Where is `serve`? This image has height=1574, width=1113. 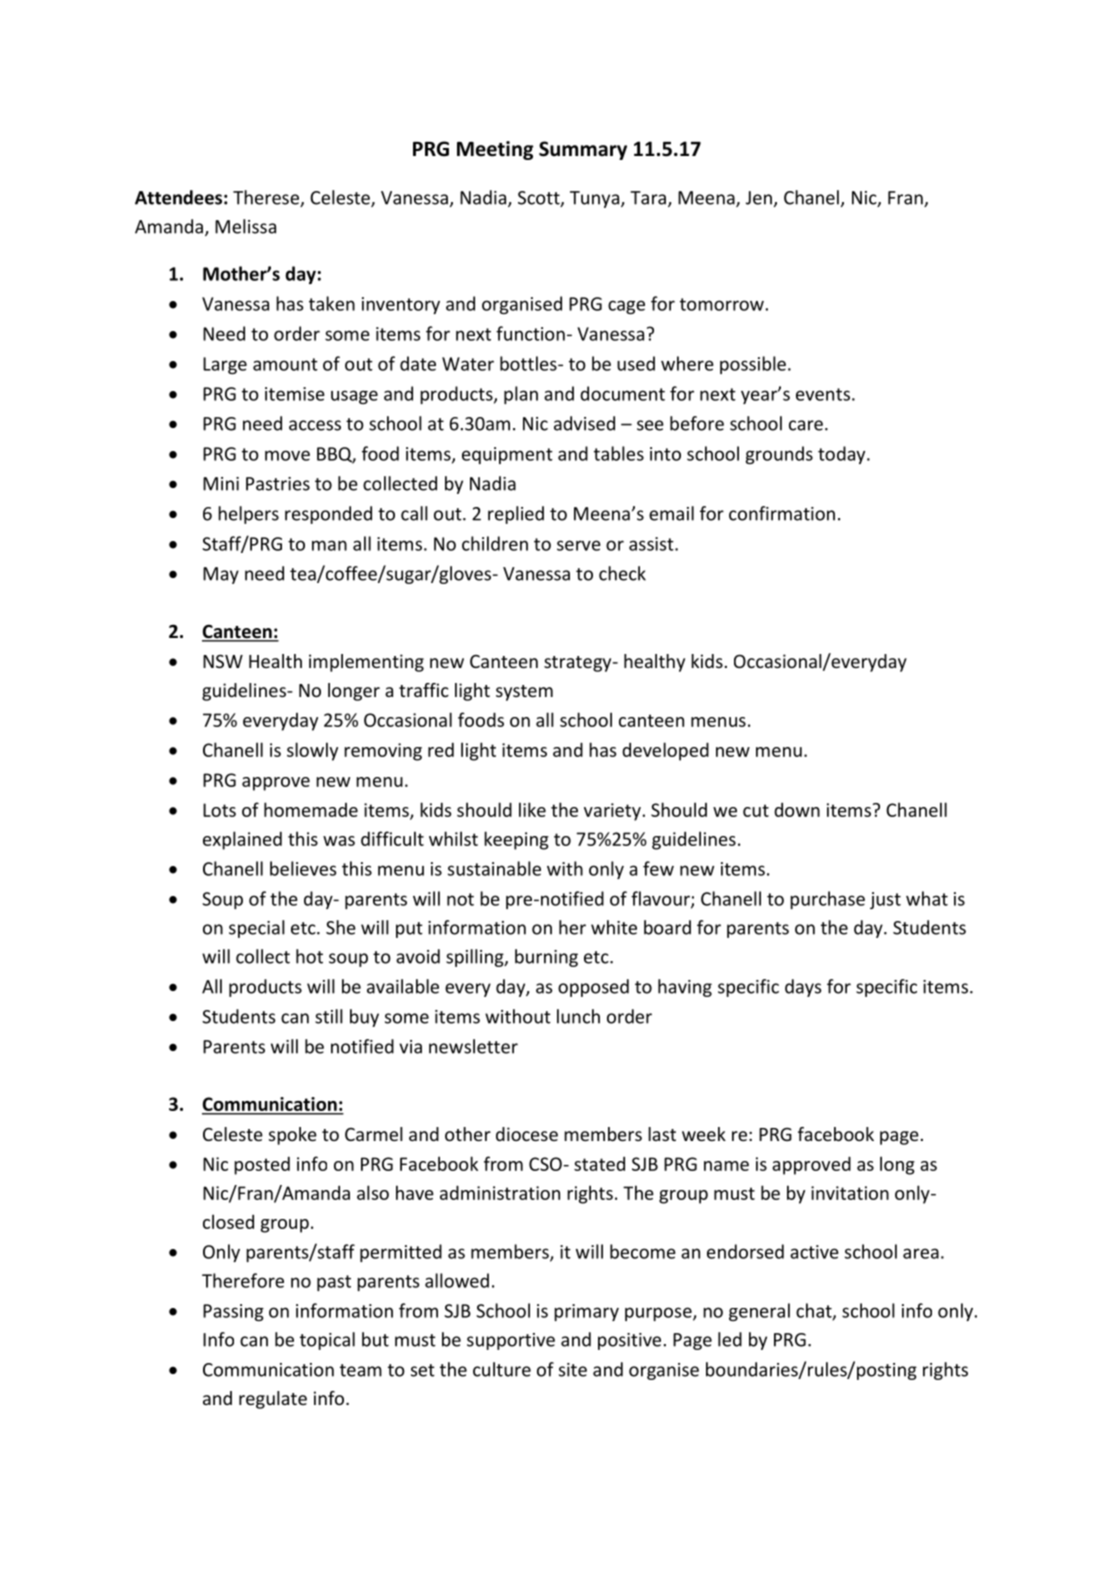
serve is located at coordinates (579, 545).
